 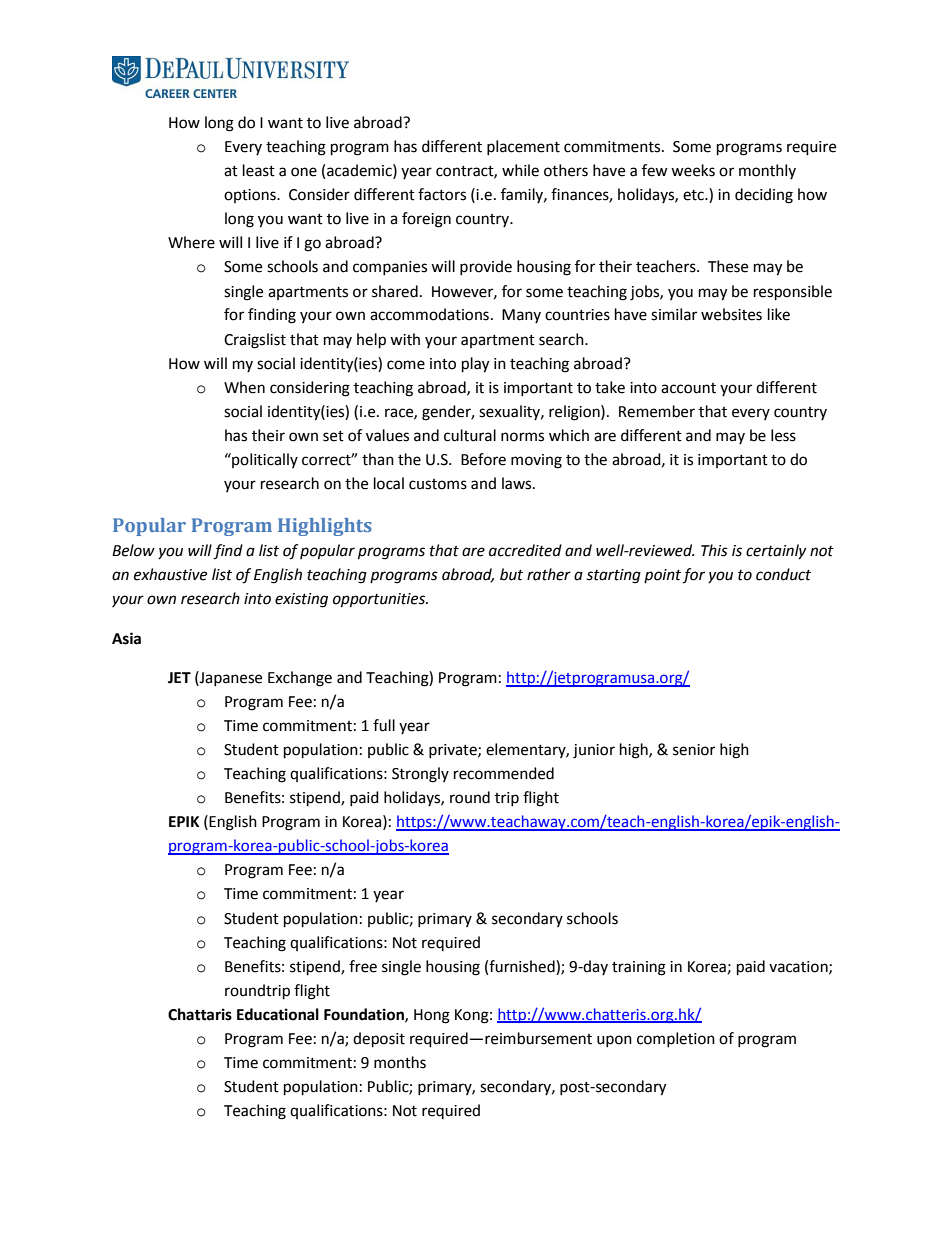 What do you see at coordinates (483, 459) in the screenshot?
I see `Before` at bounding box center [483, 459].
